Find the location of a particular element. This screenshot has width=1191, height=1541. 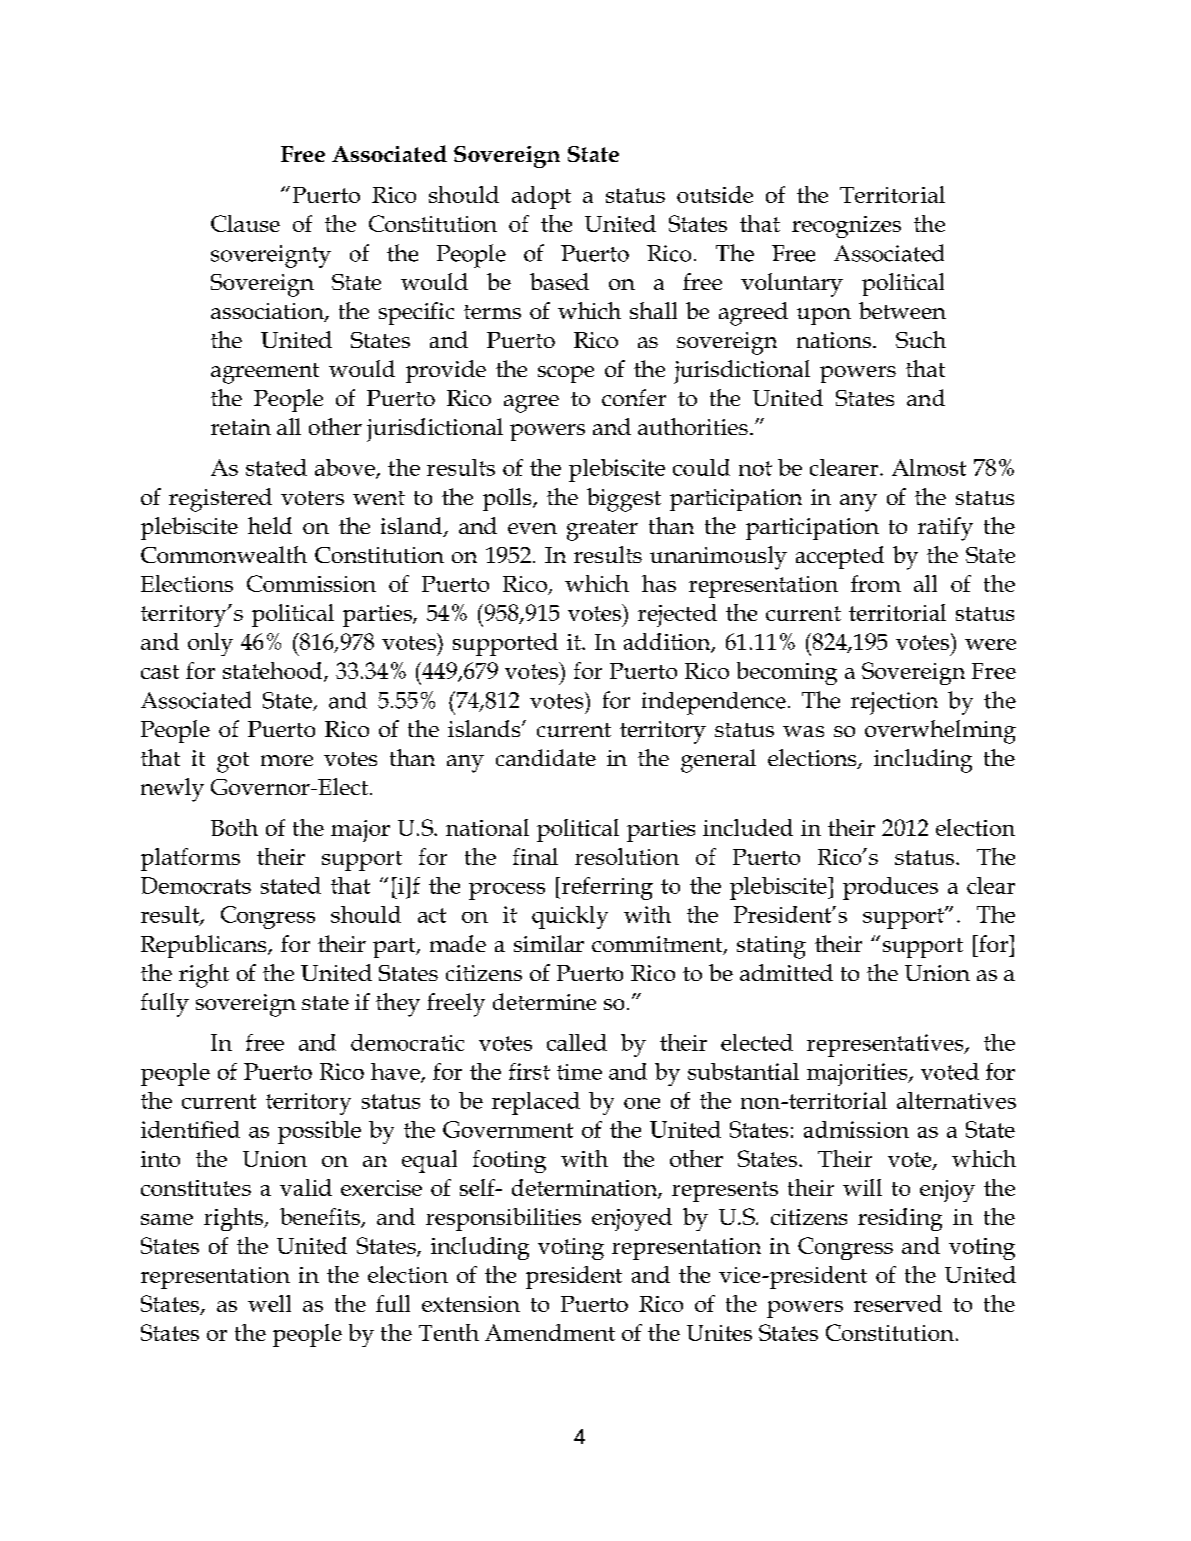

referring is located at coordinates (607, 888).
